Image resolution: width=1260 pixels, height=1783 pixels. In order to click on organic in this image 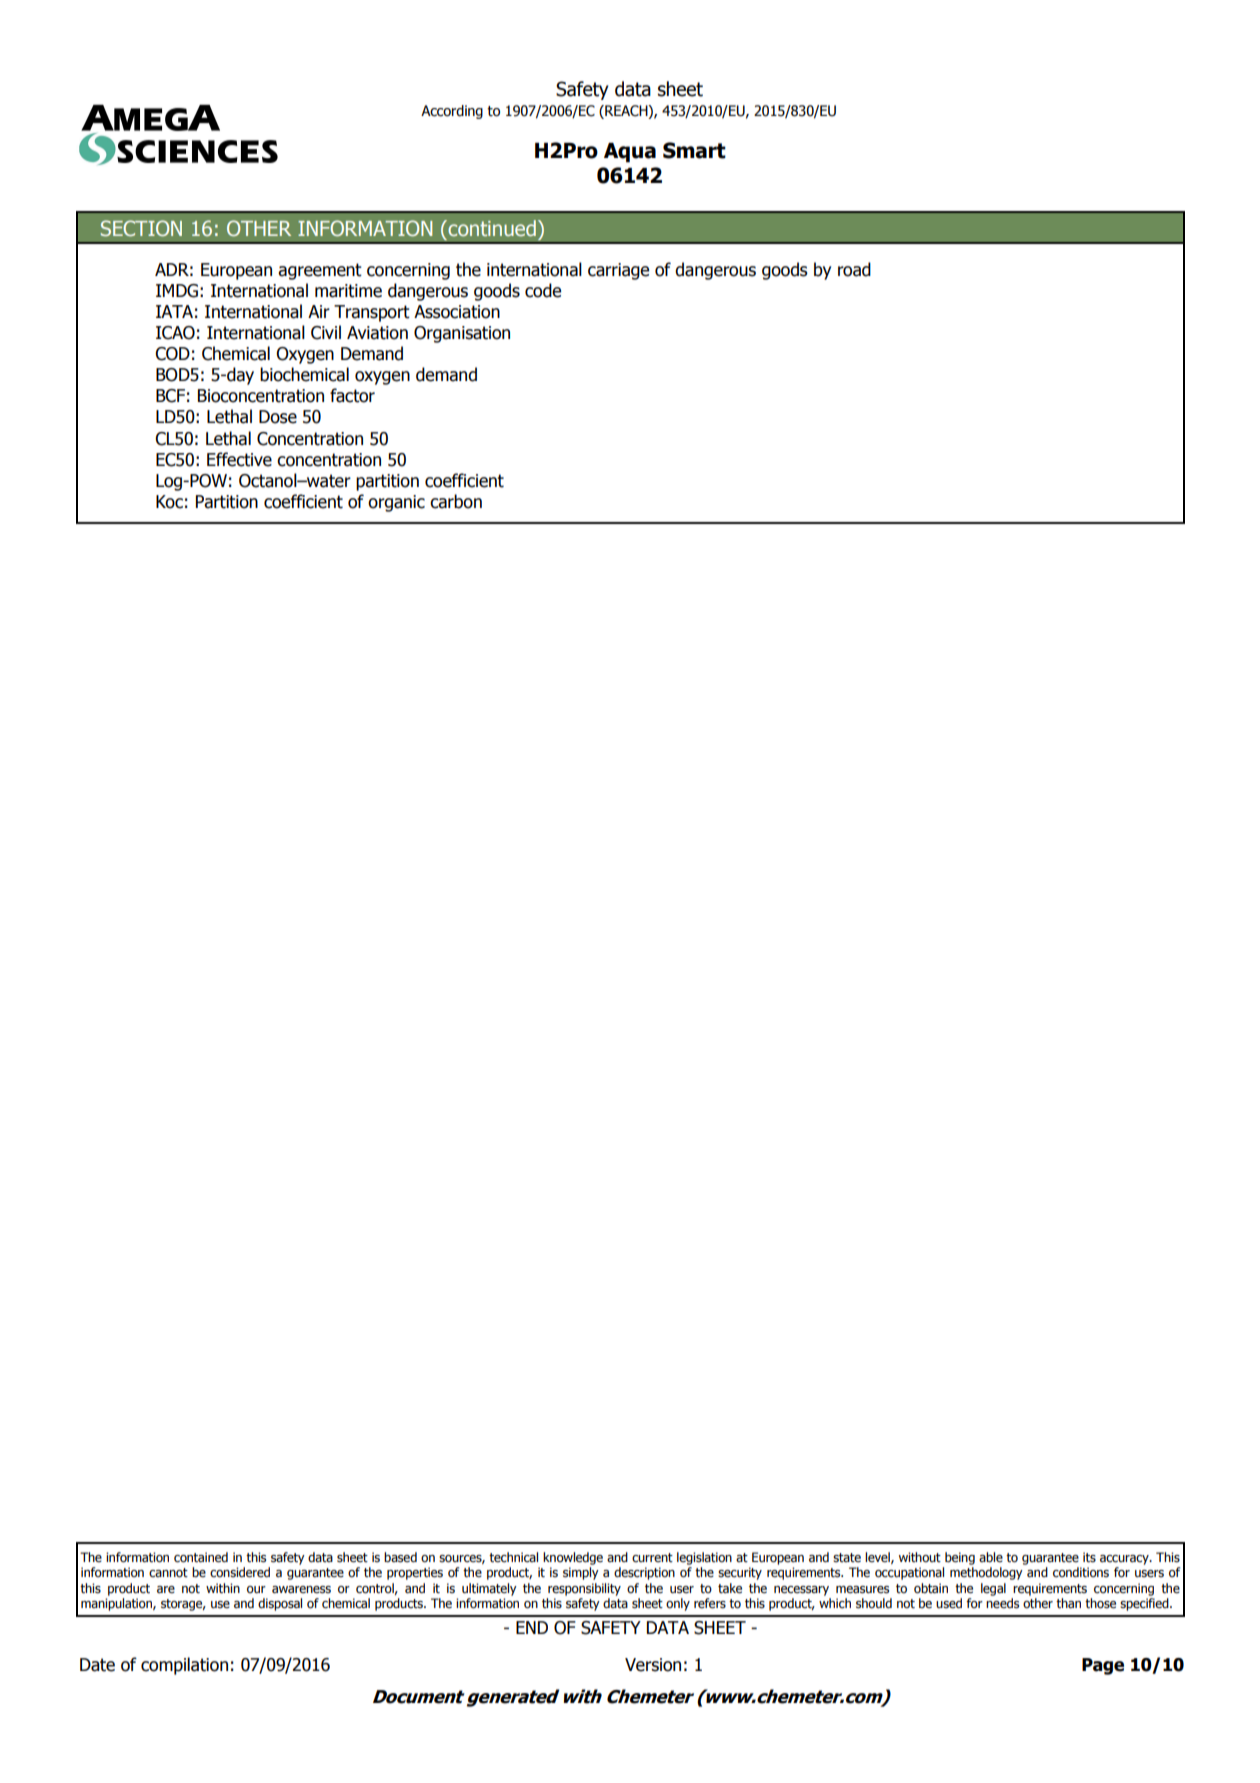, I will do `click(396, 503)`.
